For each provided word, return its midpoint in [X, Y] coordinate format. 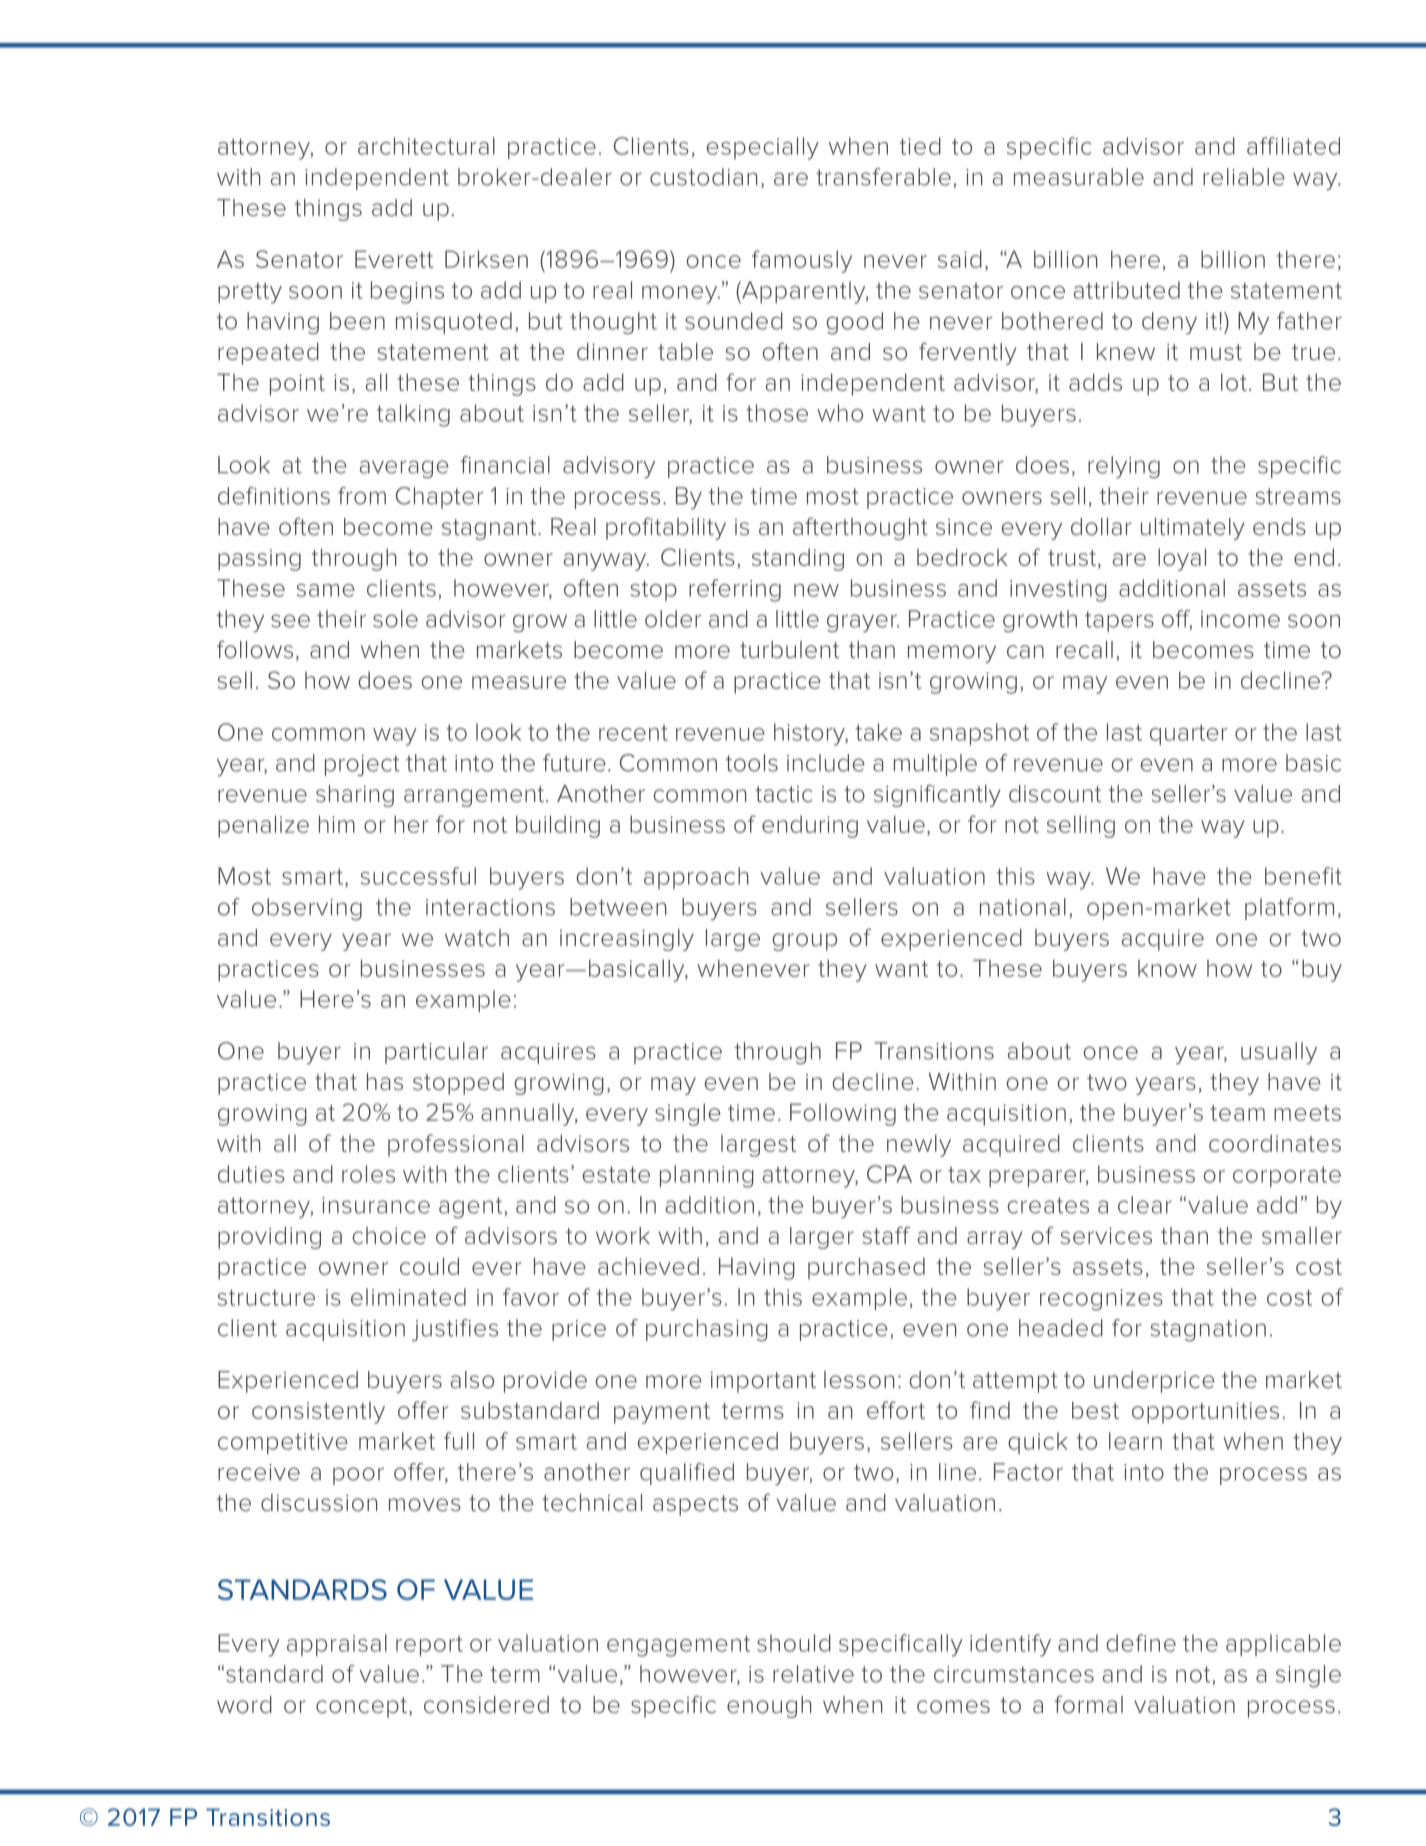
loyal [1182, 559]
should [794, 1643]
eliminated [408, 1297]
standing [798, 559]
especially [762, 148]
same [326, 590]
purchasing [707, 1330]
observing [307, 909]
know [1167, 968]
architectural [426, 146]
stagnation [1208, 1330]
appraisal [337, 1645]
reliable [1244, 177]
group [804, 942]
